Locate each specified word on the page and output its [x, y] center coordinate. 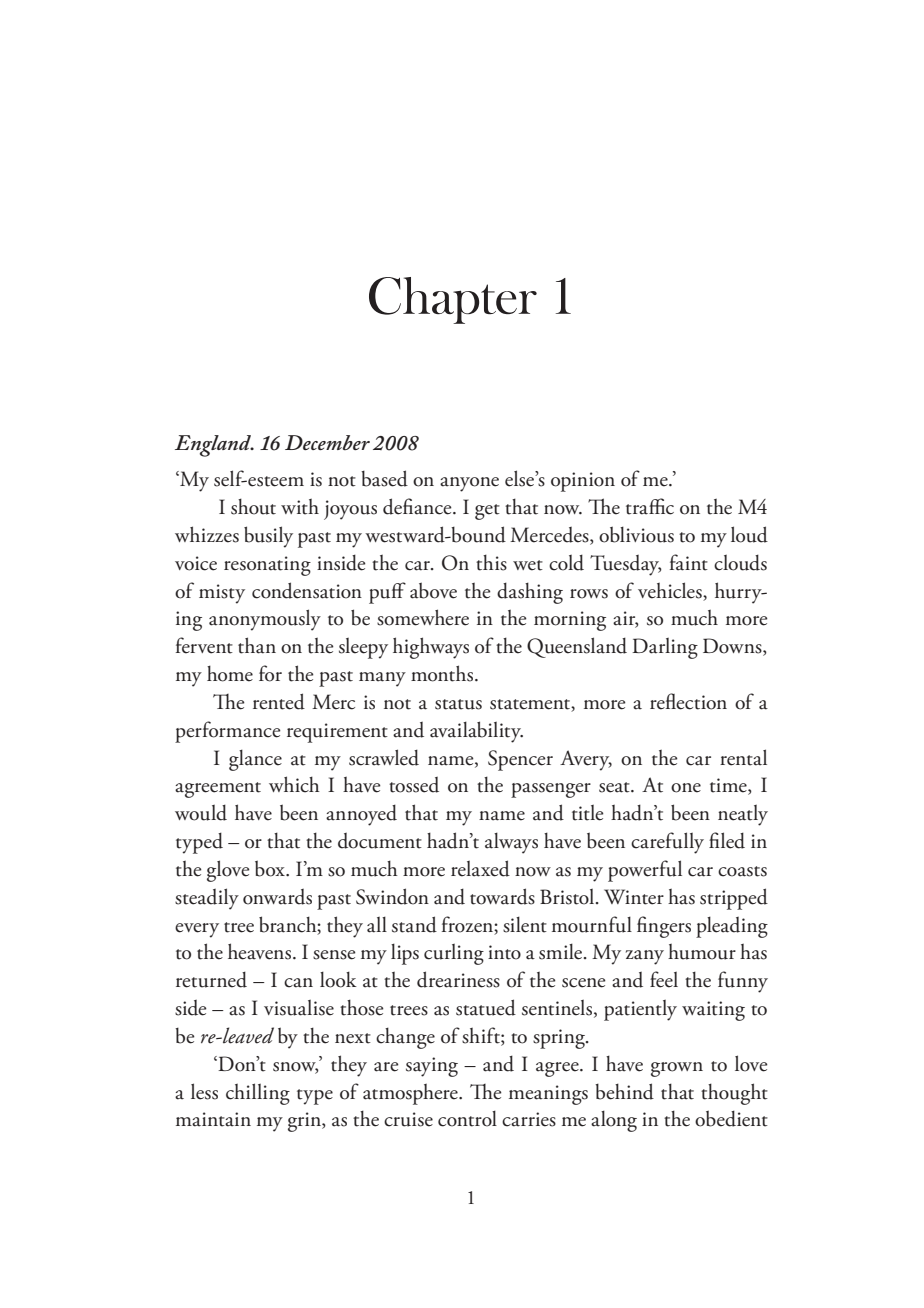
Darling [665, 648]
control [467, 1118]
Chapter [453, 300]
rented [279, 701]
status [458, 704]
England [214, 446]
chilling [258, 1094]
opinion [583, 482]
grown [677, 1069]
